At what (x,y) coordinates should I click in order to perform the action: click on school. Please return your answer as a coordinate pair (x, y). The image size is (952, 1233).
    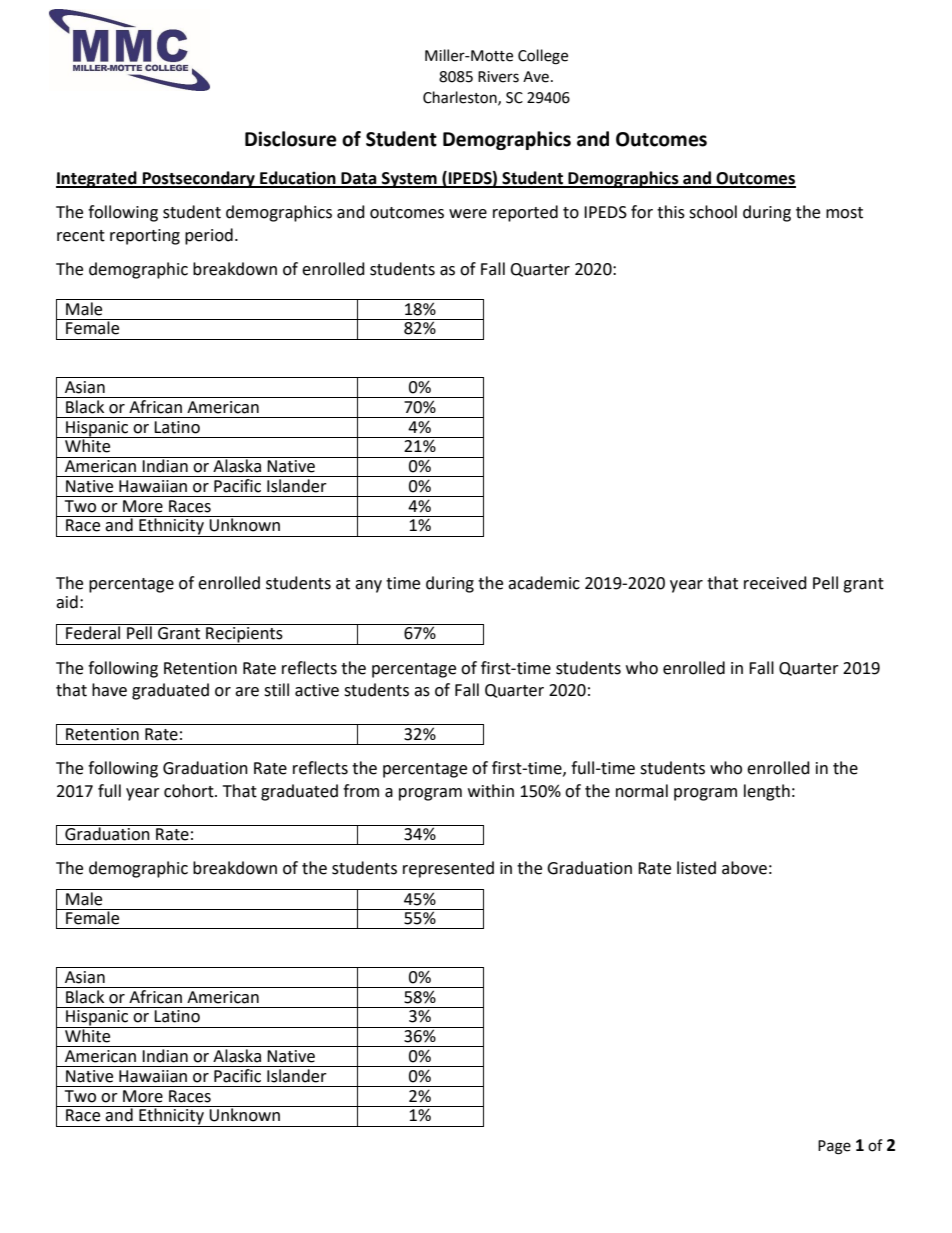
    Looking at the image, I should click on (713, 212).
